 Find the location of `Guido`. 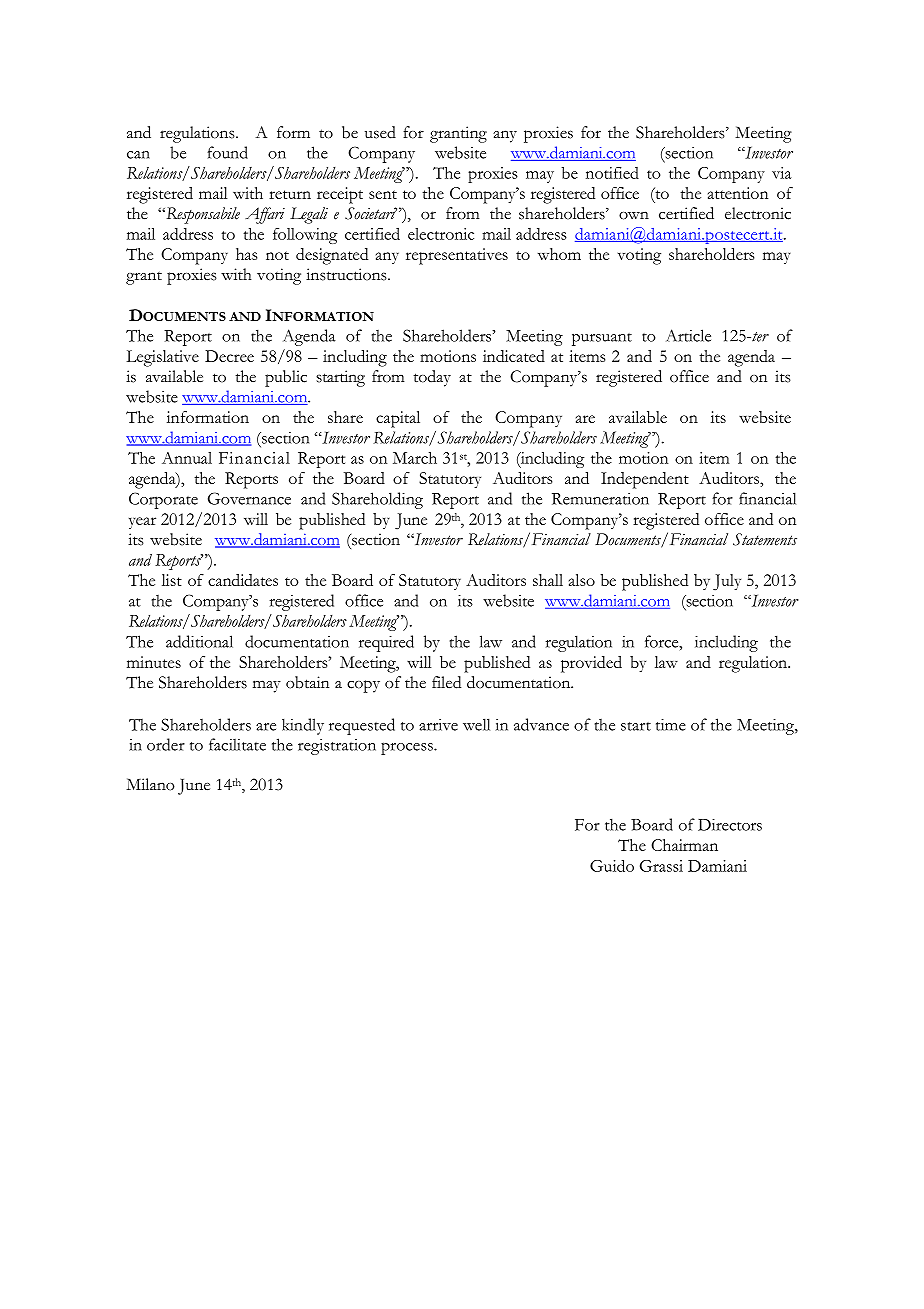

Guido is located at coordinates (612, 865).
